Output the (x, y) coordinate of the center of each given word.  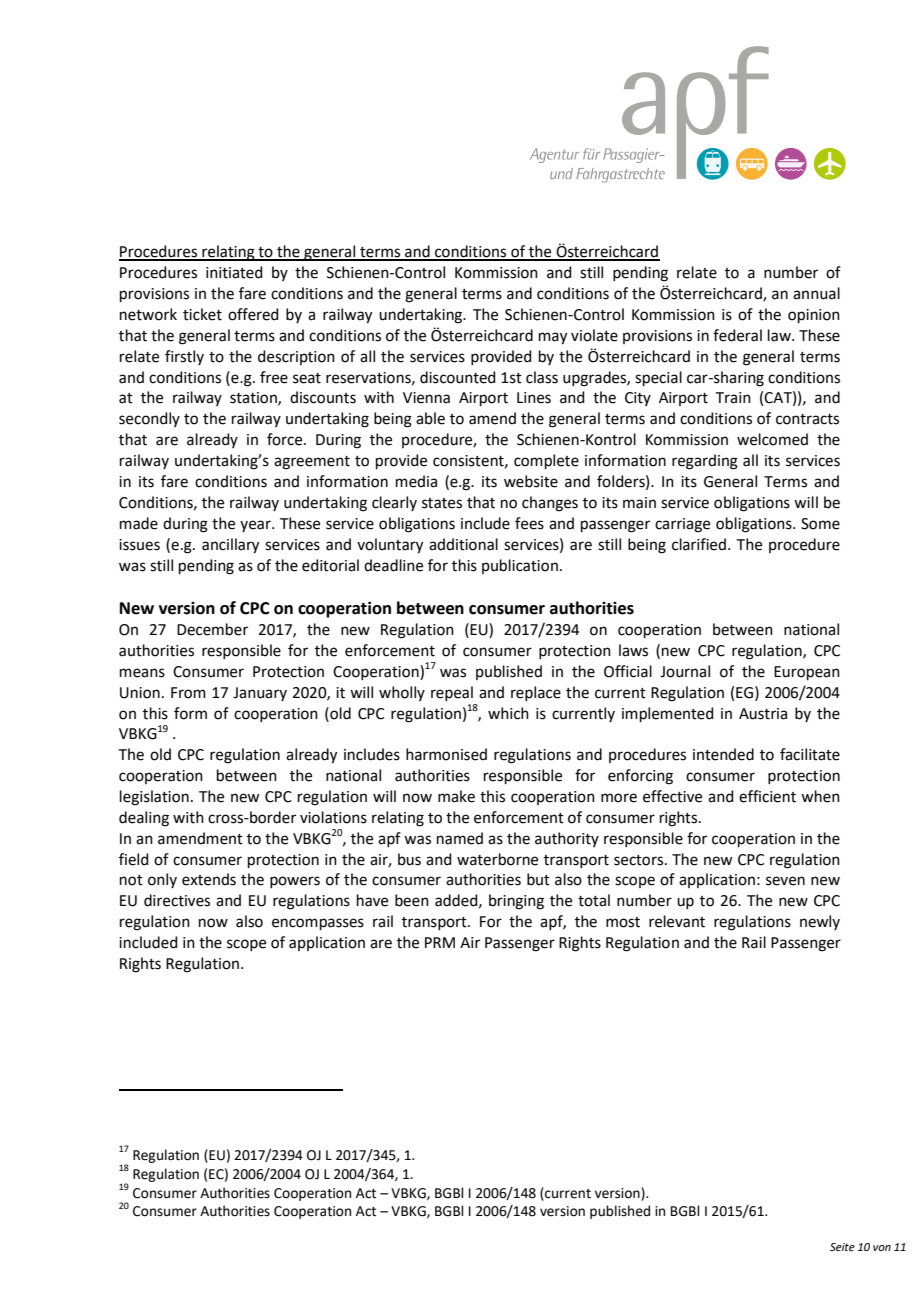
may (553, 338)
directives (177, 900)
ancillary (230, 546)
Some (820, 524)
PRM (440, 942)
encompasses (318, 924)
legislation (154, 798)
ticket (202, 314)
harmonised (446, 754)
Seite (842, 1247)
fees (529, 523)
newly (820, 922)
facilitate (810, 754)
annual (816, 293)
